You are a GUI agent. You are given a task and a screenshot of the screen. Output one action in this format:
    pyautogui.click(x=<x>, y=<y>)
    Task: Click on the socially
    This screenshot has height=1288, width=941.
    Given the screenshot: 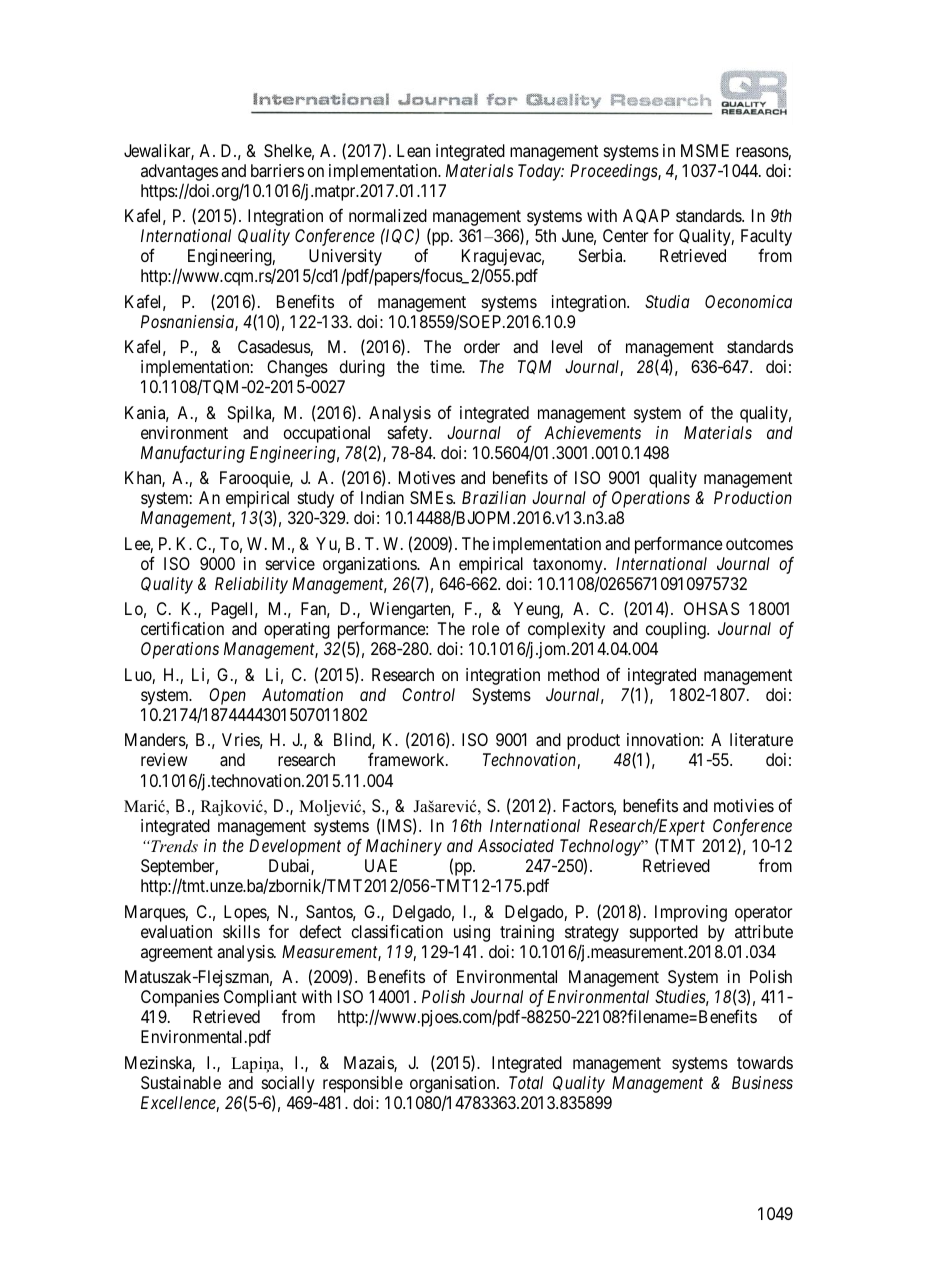 What is the action you would take?
    pyautogui.click(x=288, y=1086)
